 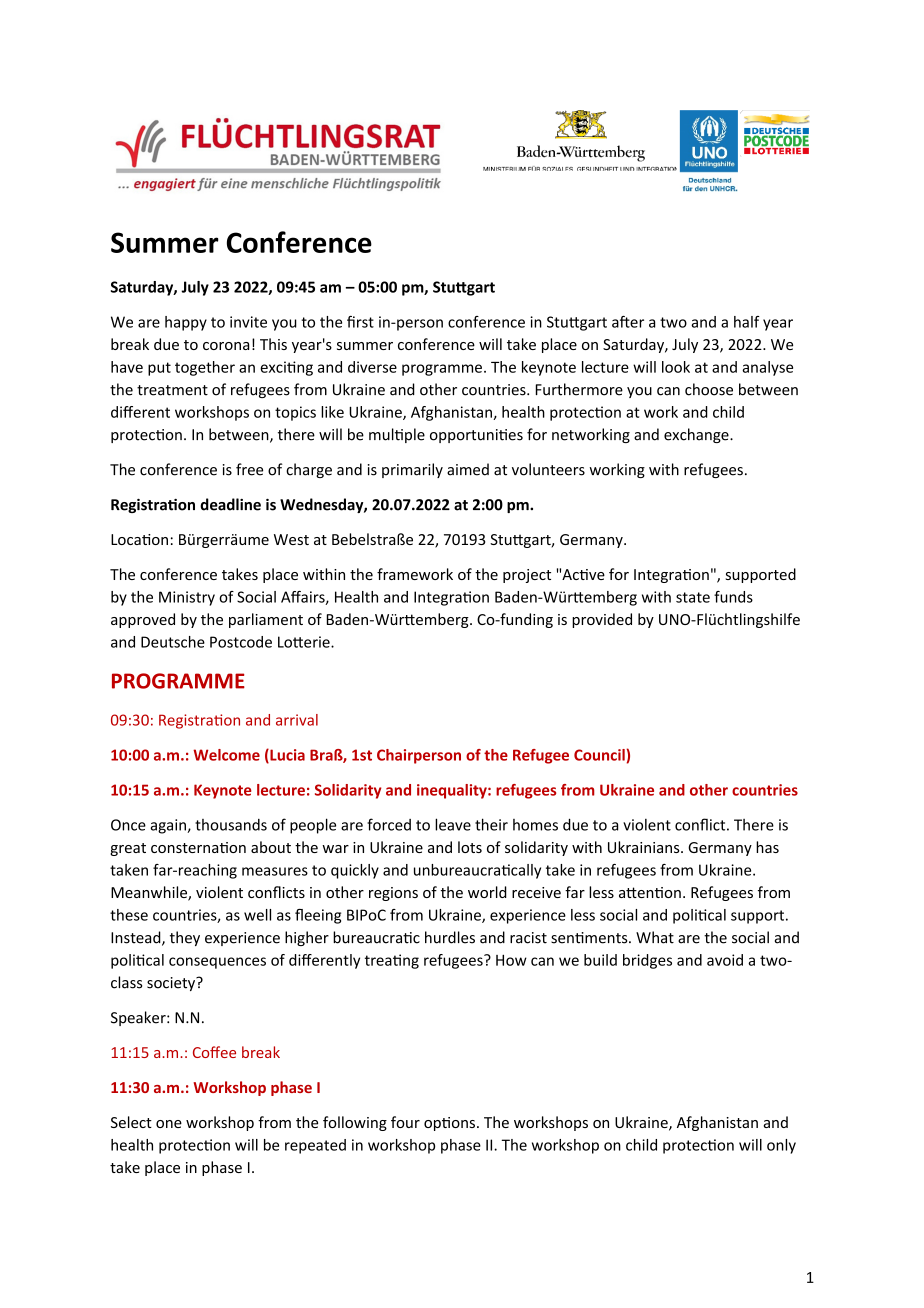 I want to click on Welcome, so click(x=226, y=755).
